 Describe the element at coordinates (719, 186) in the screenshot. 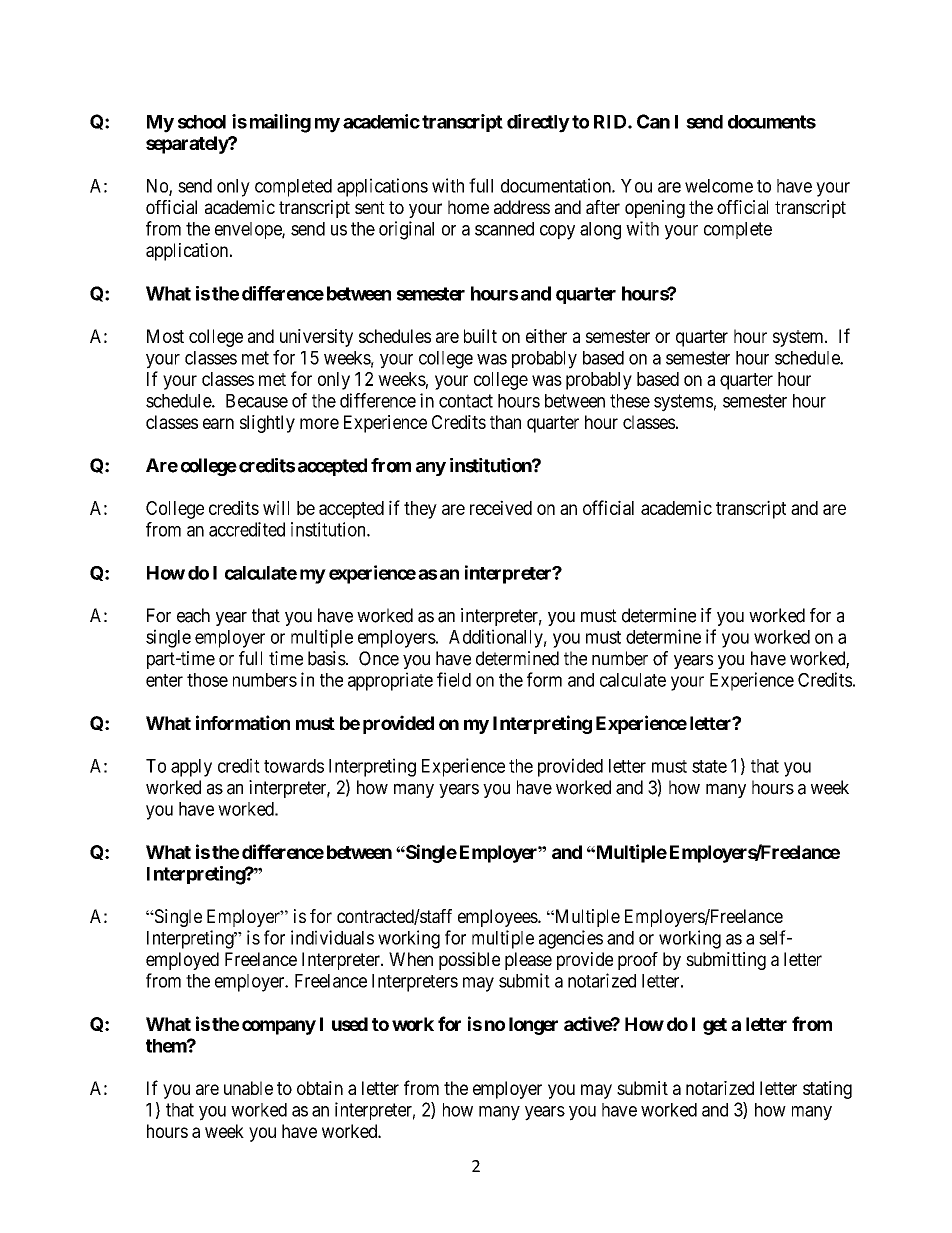

I see `welcome` at that location.
